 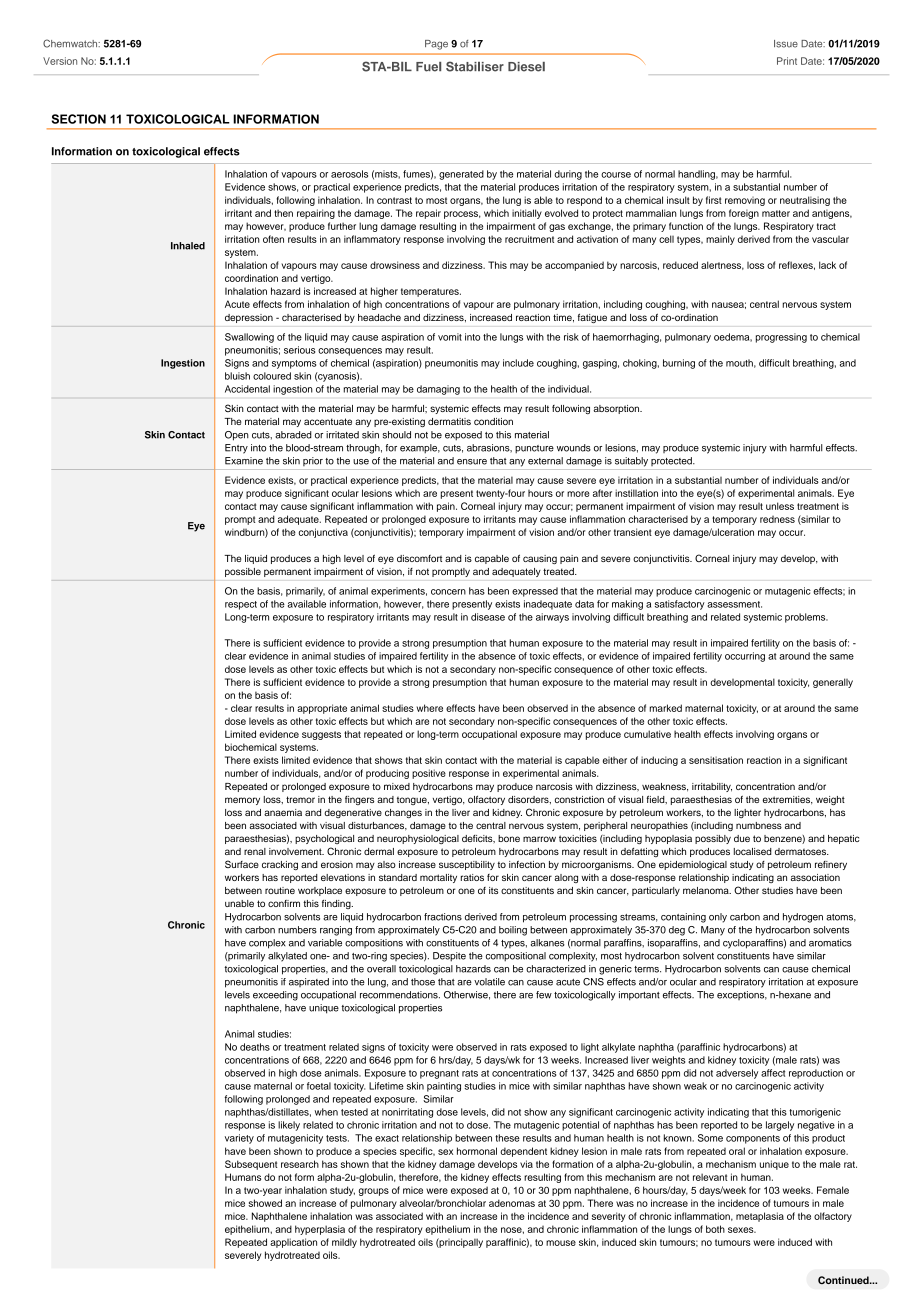 What do you see at coordinates (512, 1203) in the screenshot?
I see `adenomas` at bounding box center [512, 1203].
